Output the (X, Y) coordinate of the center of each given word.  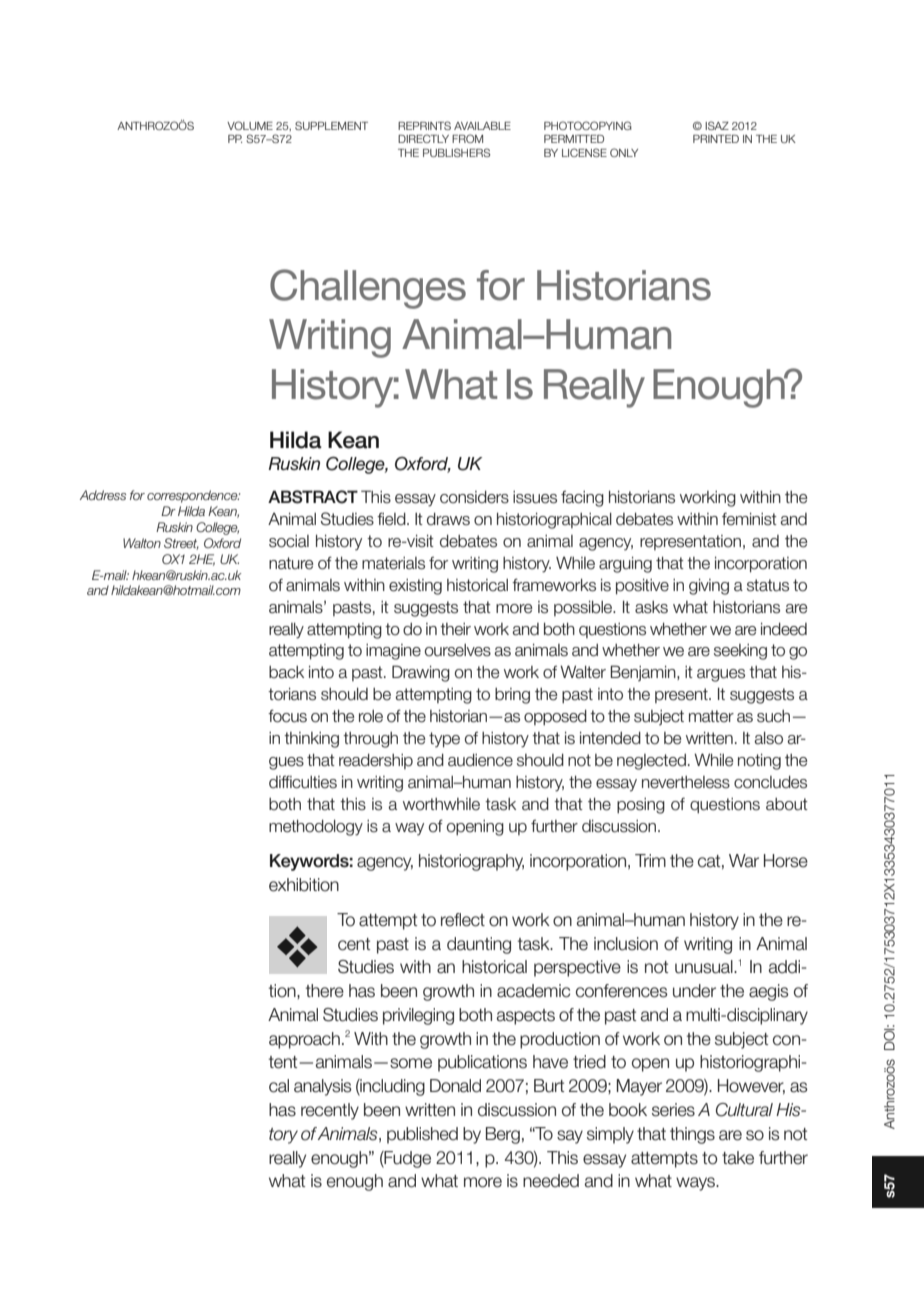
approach (304, 1040)
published (422, 1135)
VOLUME (250, 125)
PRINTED (716, 139)
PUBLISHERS (456, 152)
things (692, 1135)
